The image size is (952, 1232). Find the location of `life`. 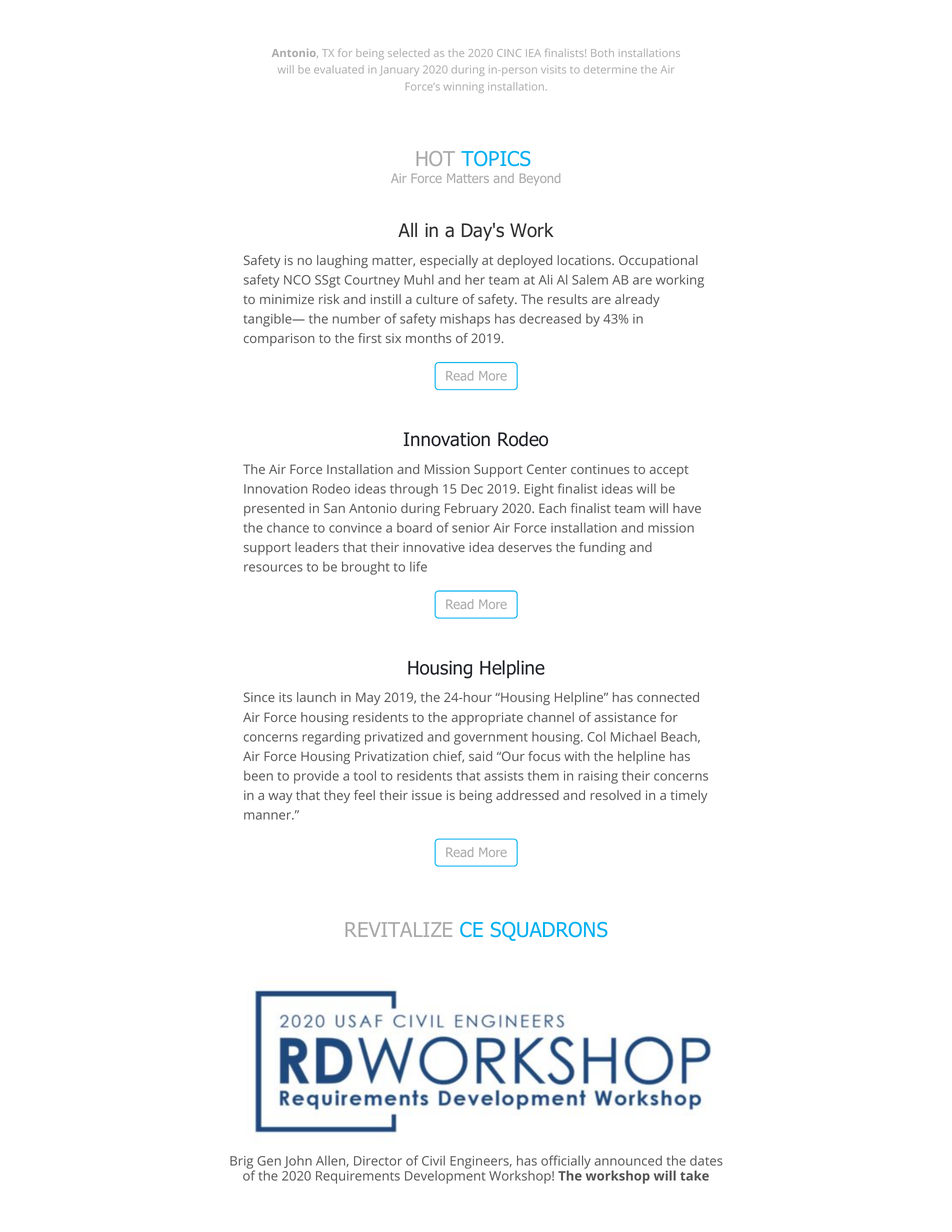

life is located at coordinates (418, 566).
